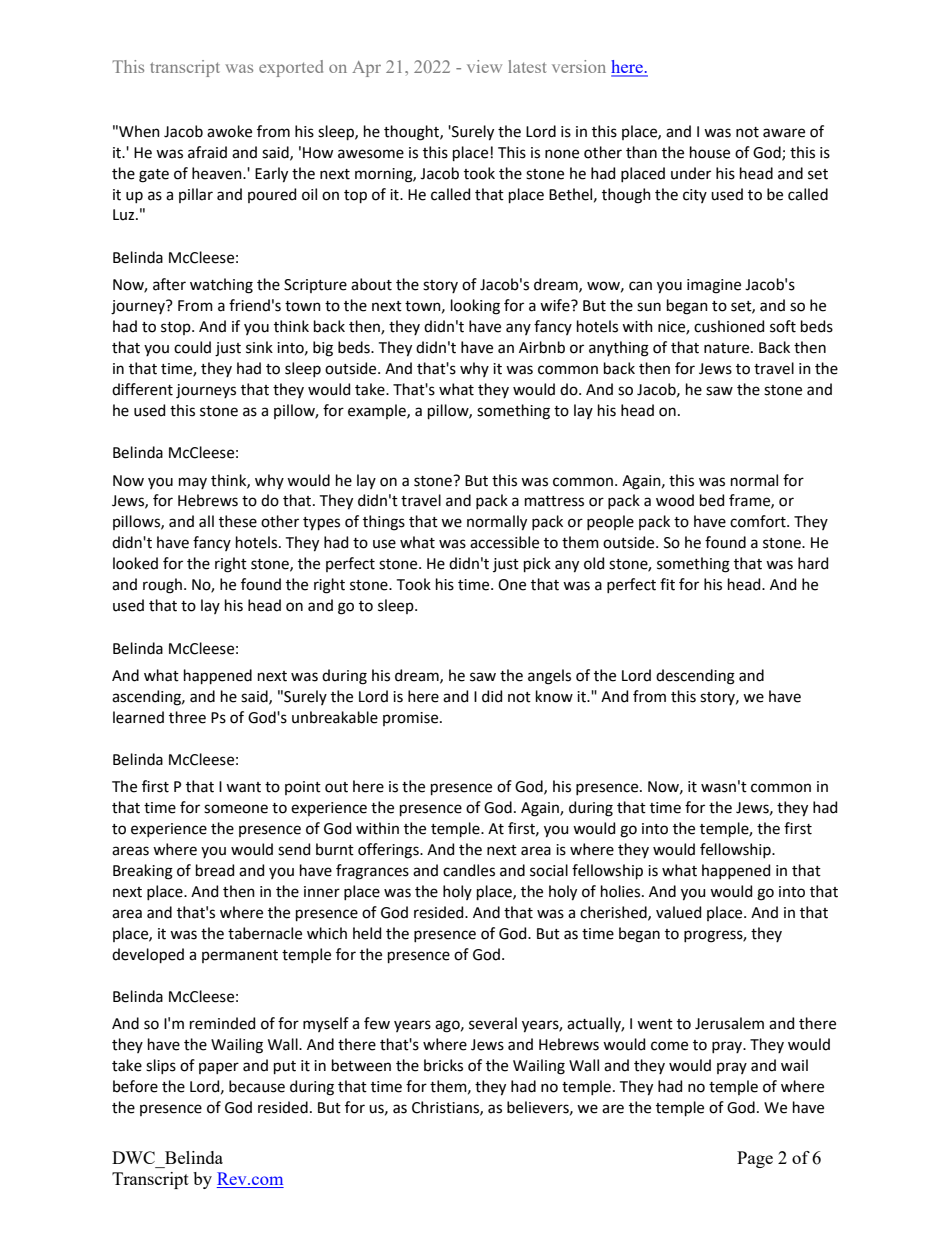 The image size is (952, 1233). I want to click on social, so click(549, 870).
